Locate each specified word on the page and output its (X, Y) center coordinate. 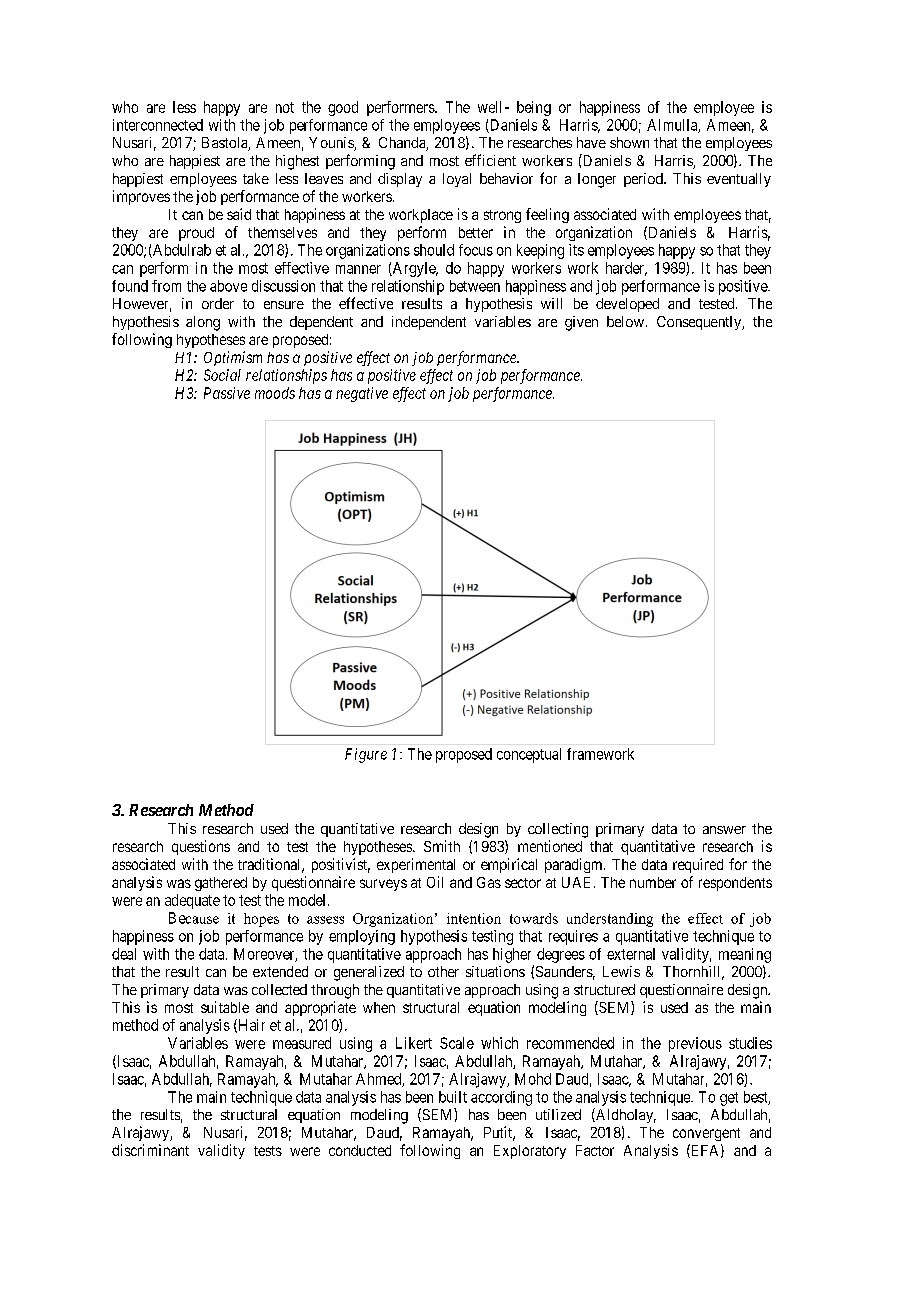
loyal (457, 180)
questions (201, 847)
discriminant (150, 1150)
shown (629, 142)
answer (724, 830)
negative (362, 394)
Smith (442, 846)
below (625, 321)
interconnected (158, 125)
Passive (227, 393)
